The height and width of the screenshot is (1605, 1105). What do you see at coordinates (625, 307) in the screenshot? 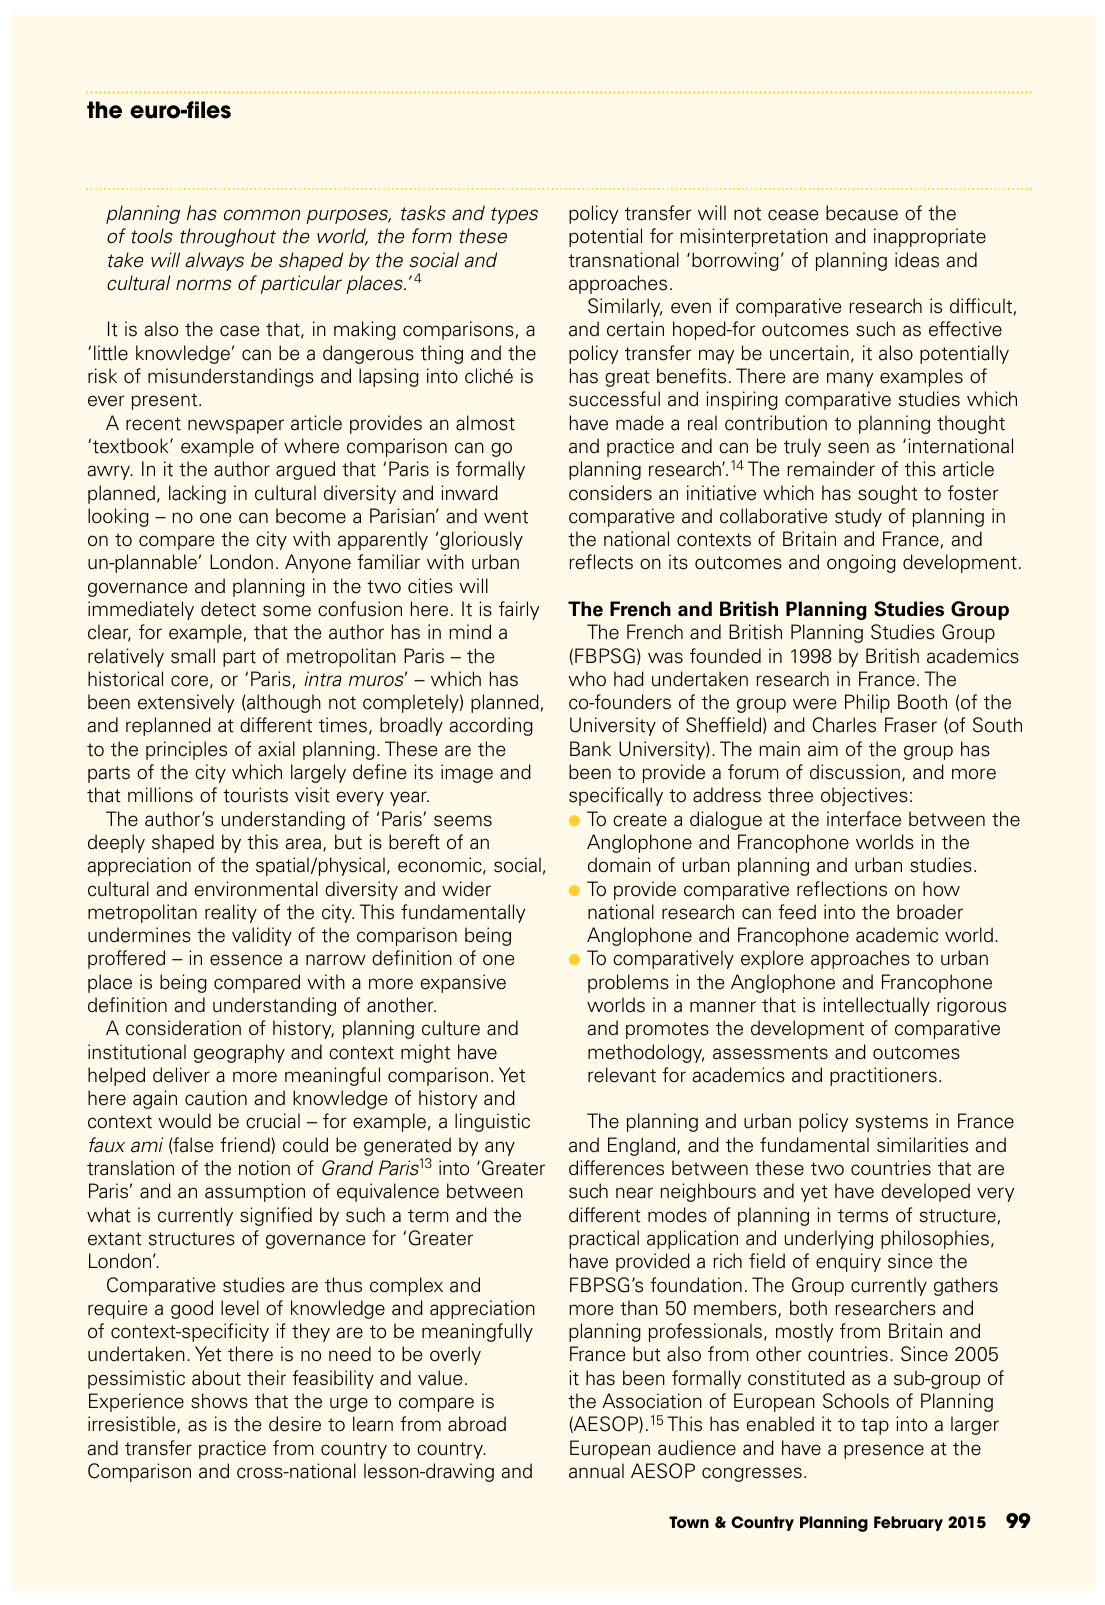
I see `Similarly` at bounding box center [625, 307].
